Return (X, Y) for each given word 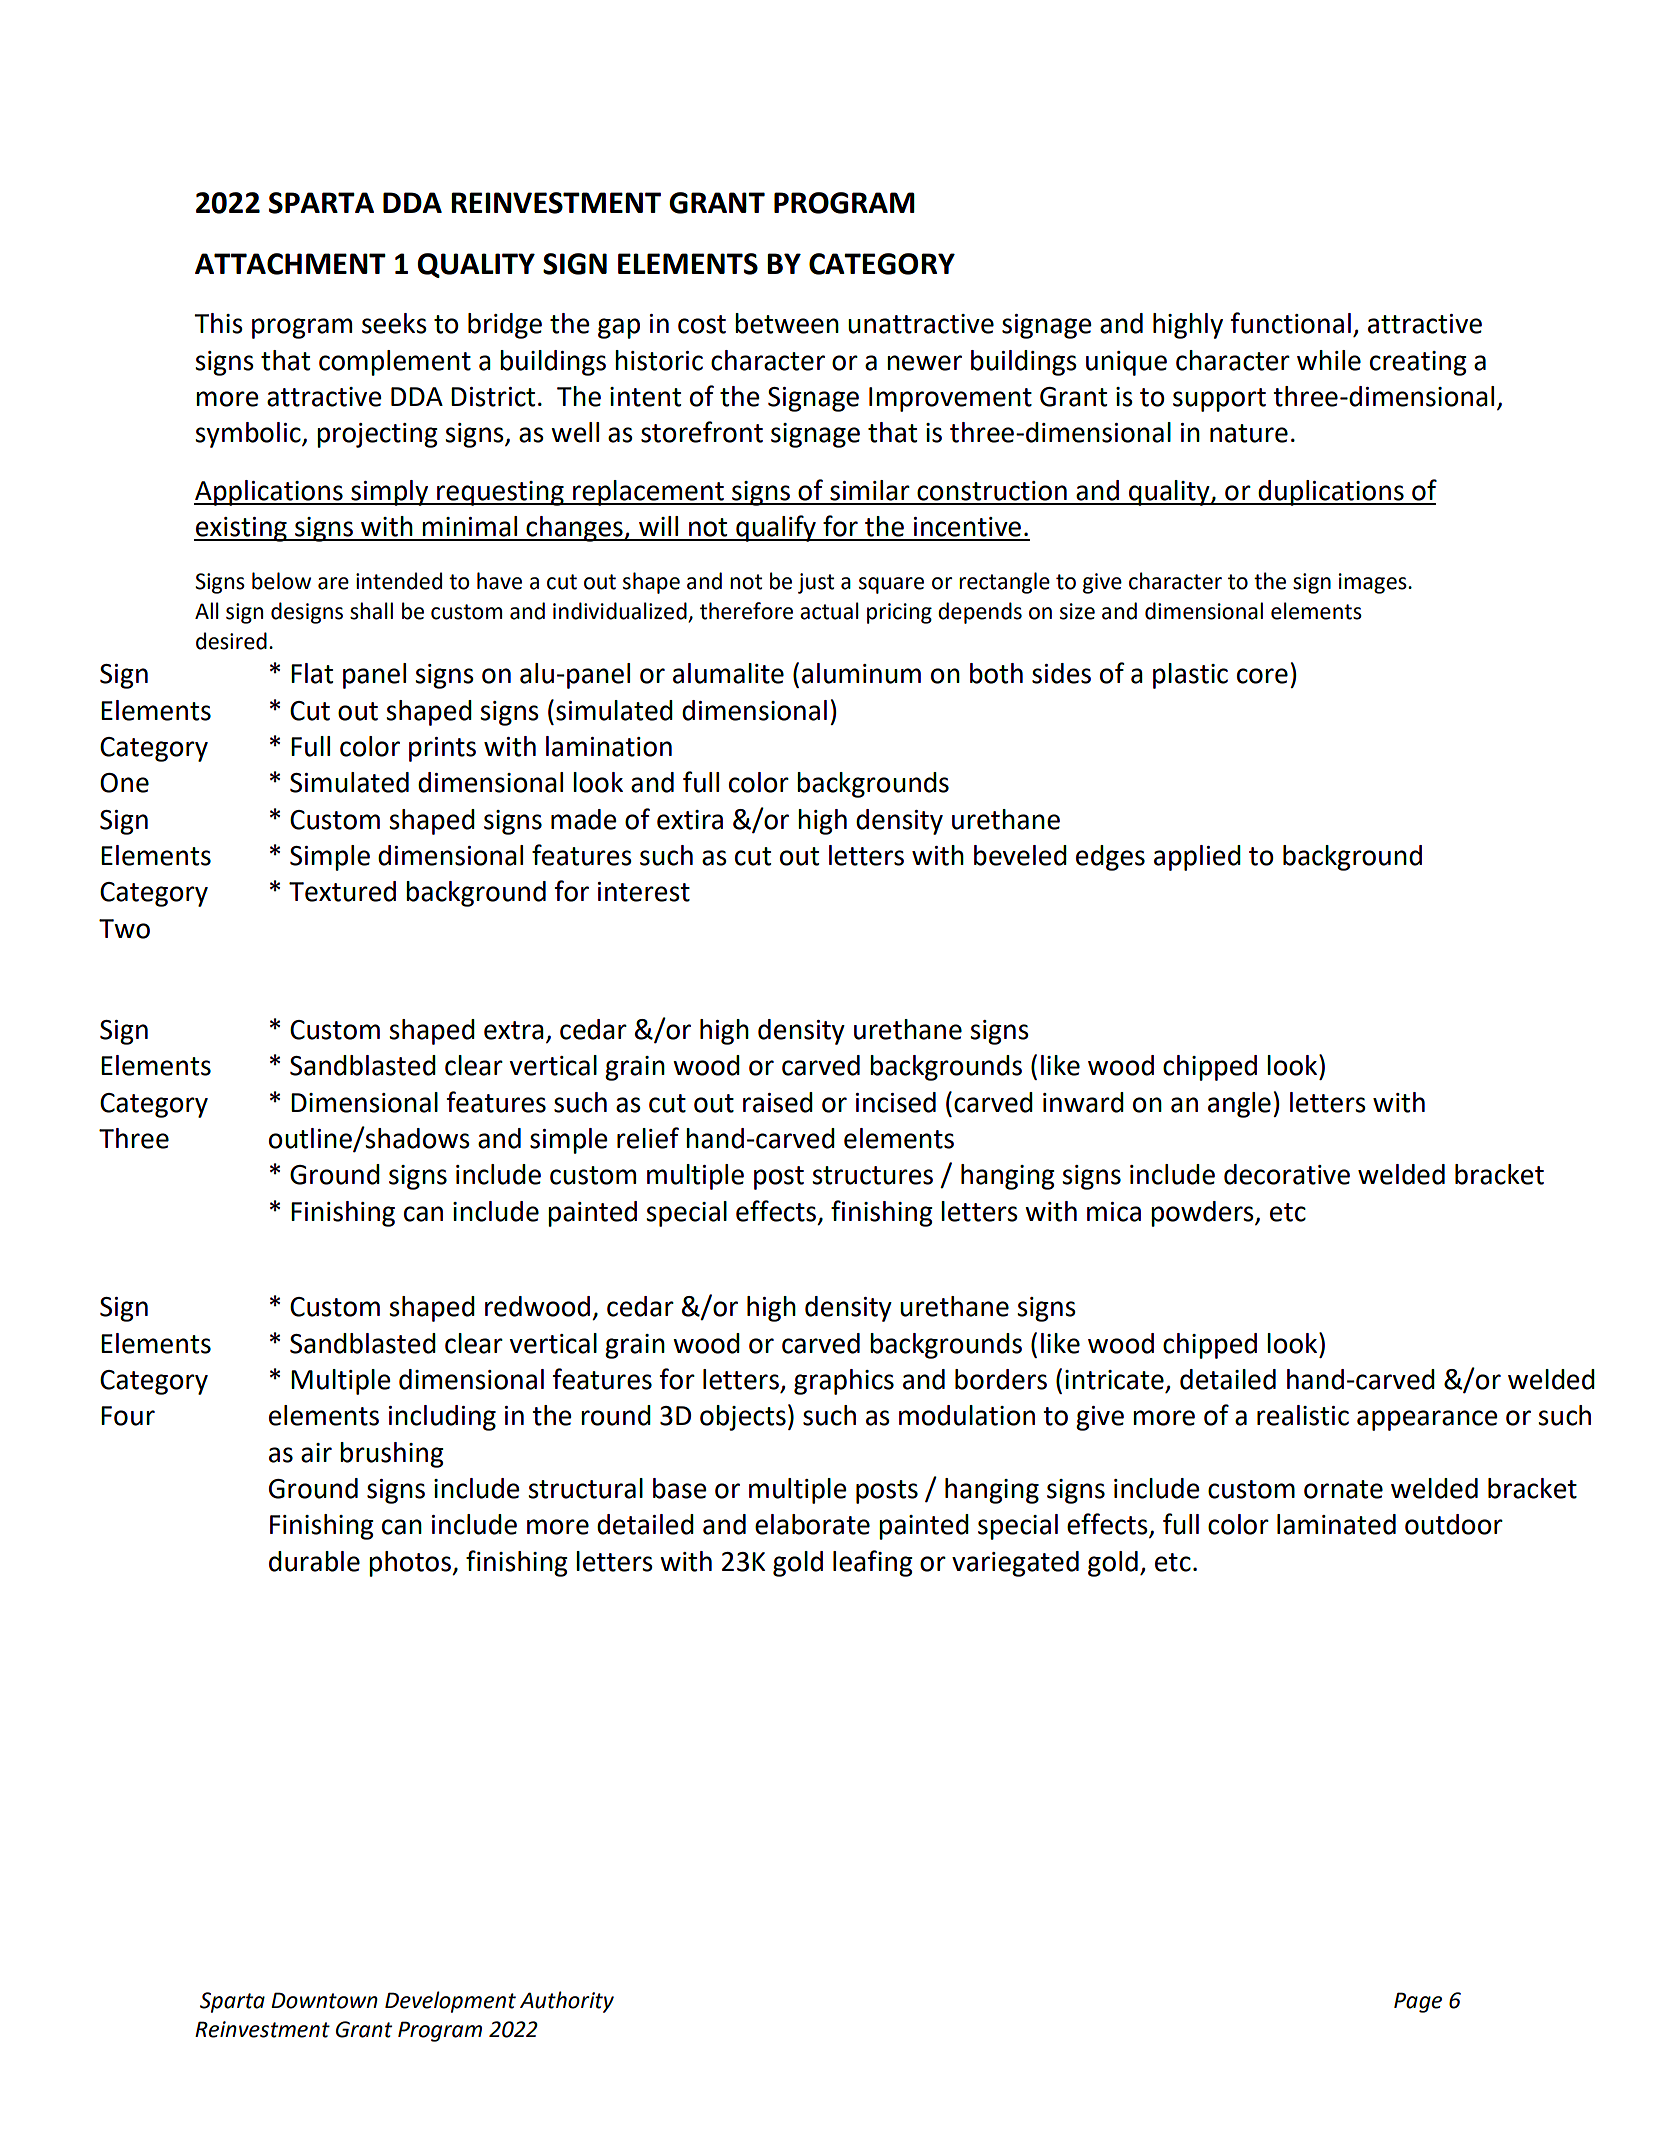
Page (1418, 2002)
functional (1291, 323)
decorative (1287, 1174)
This (218, 323)
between (787, 323)
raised (778, 1102)
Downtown (324, 2000)
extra (514, 1030)
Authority (567, 2002)
